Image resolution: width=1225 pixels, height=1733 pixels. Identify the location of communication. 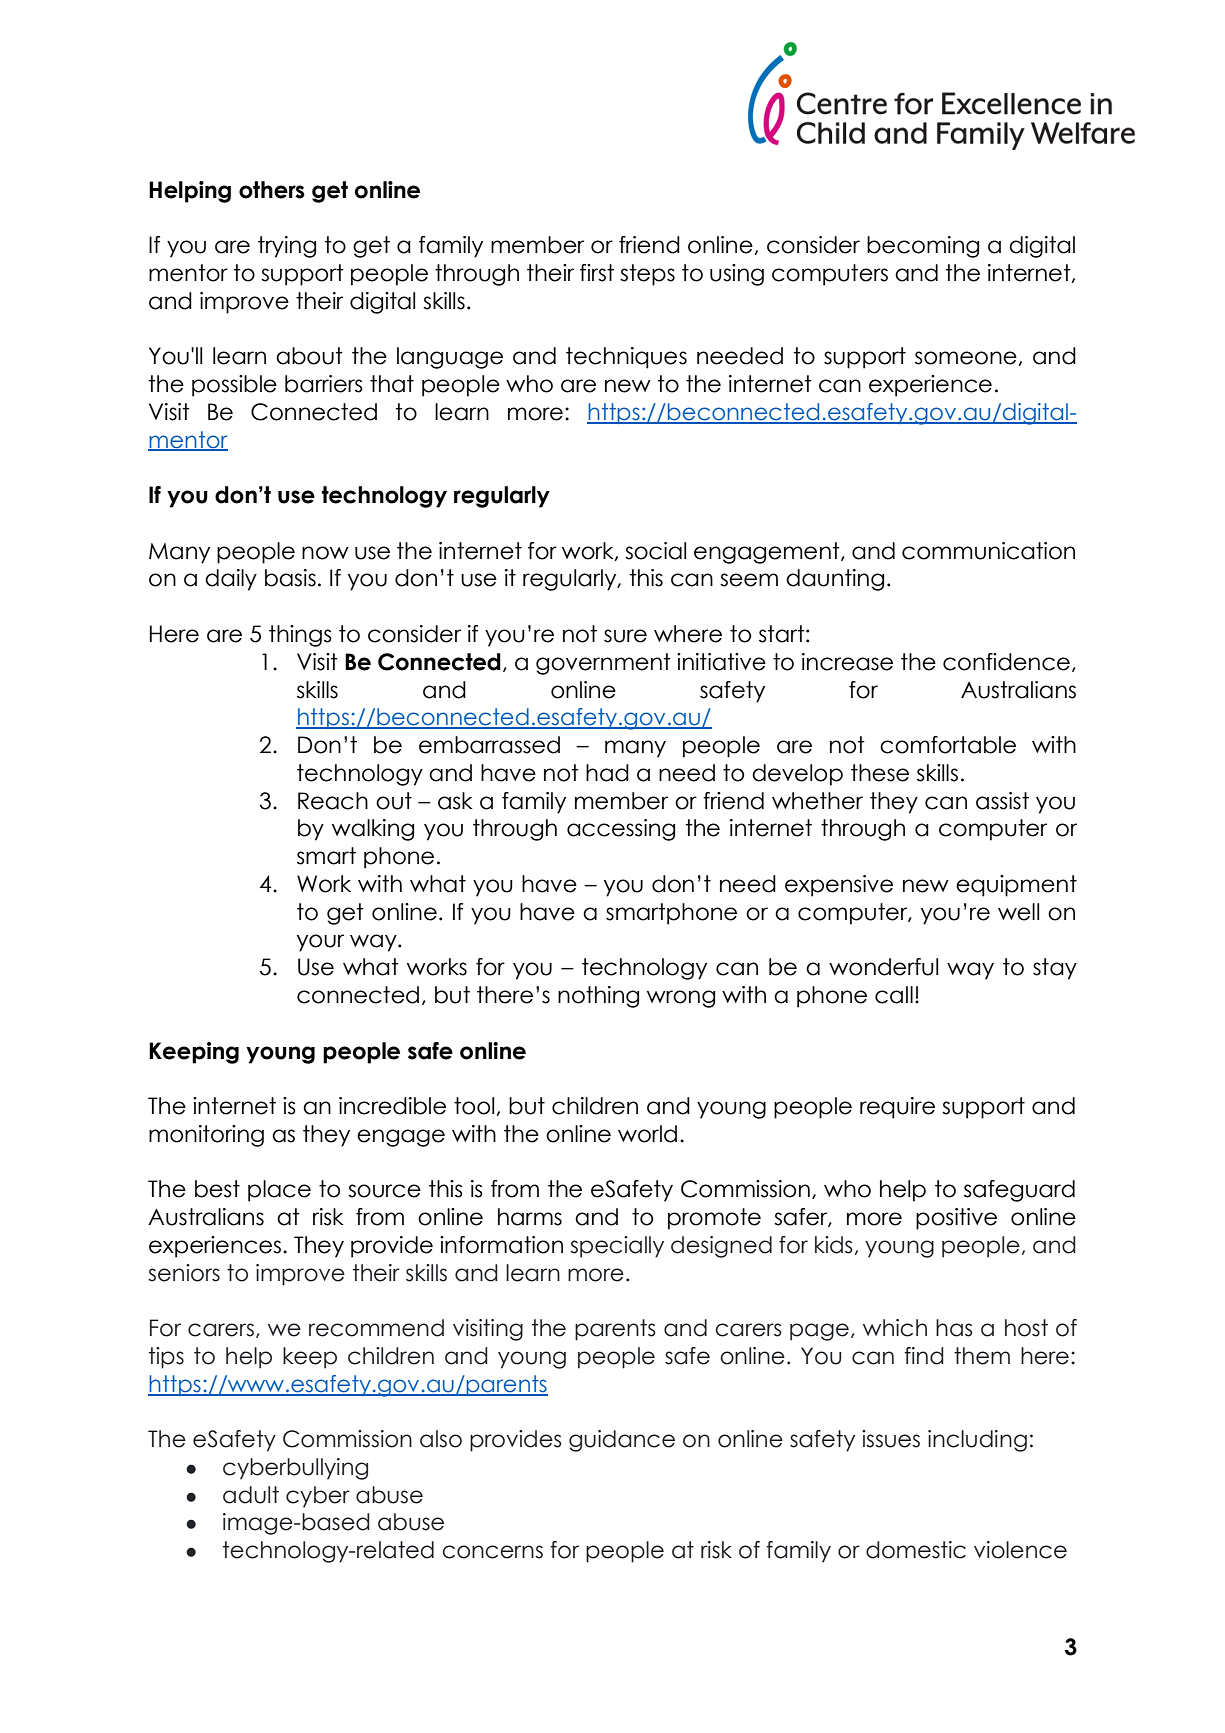
(988, 551).
